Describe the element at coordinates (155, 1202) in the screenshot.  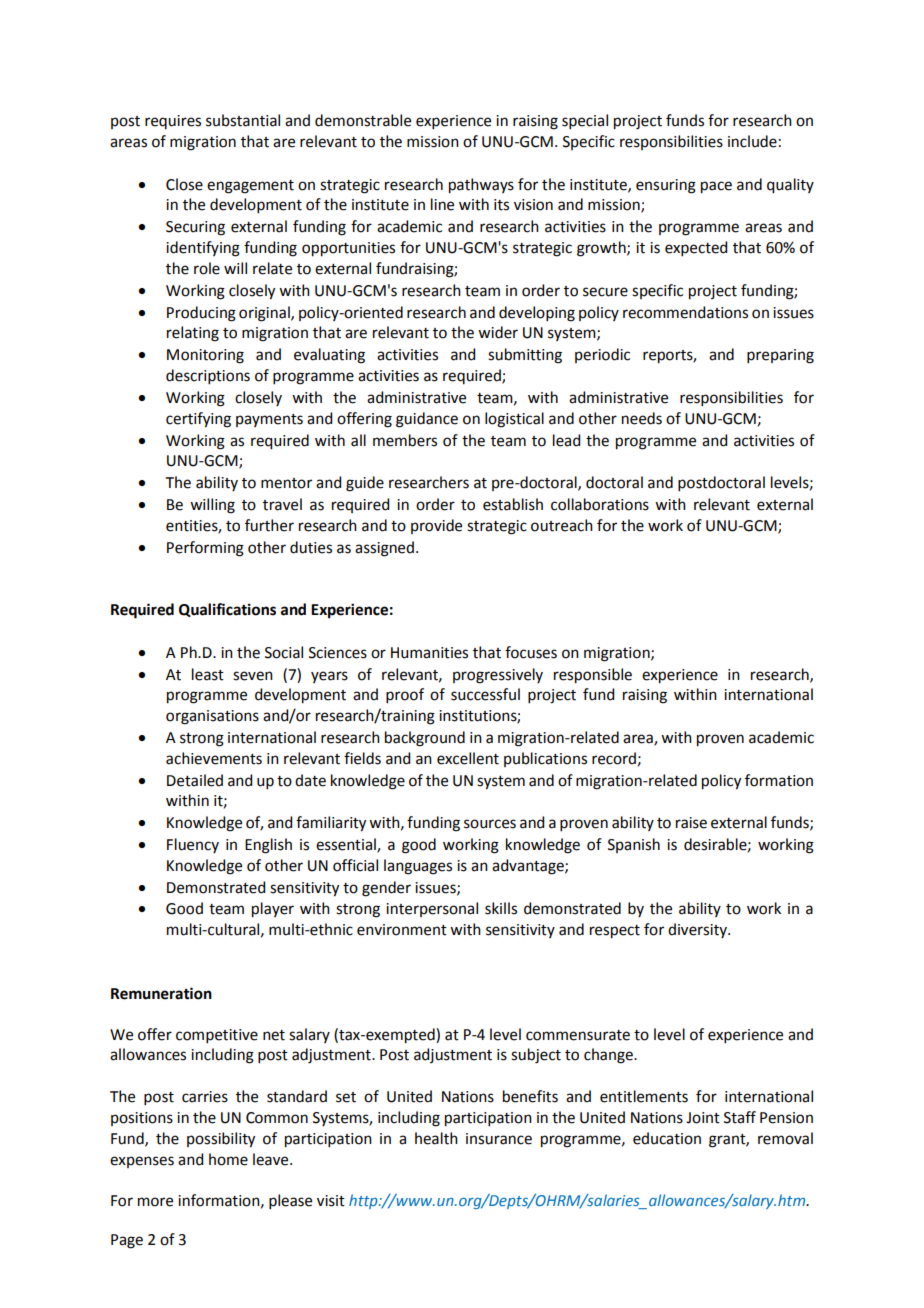
I see `more` at that location.
